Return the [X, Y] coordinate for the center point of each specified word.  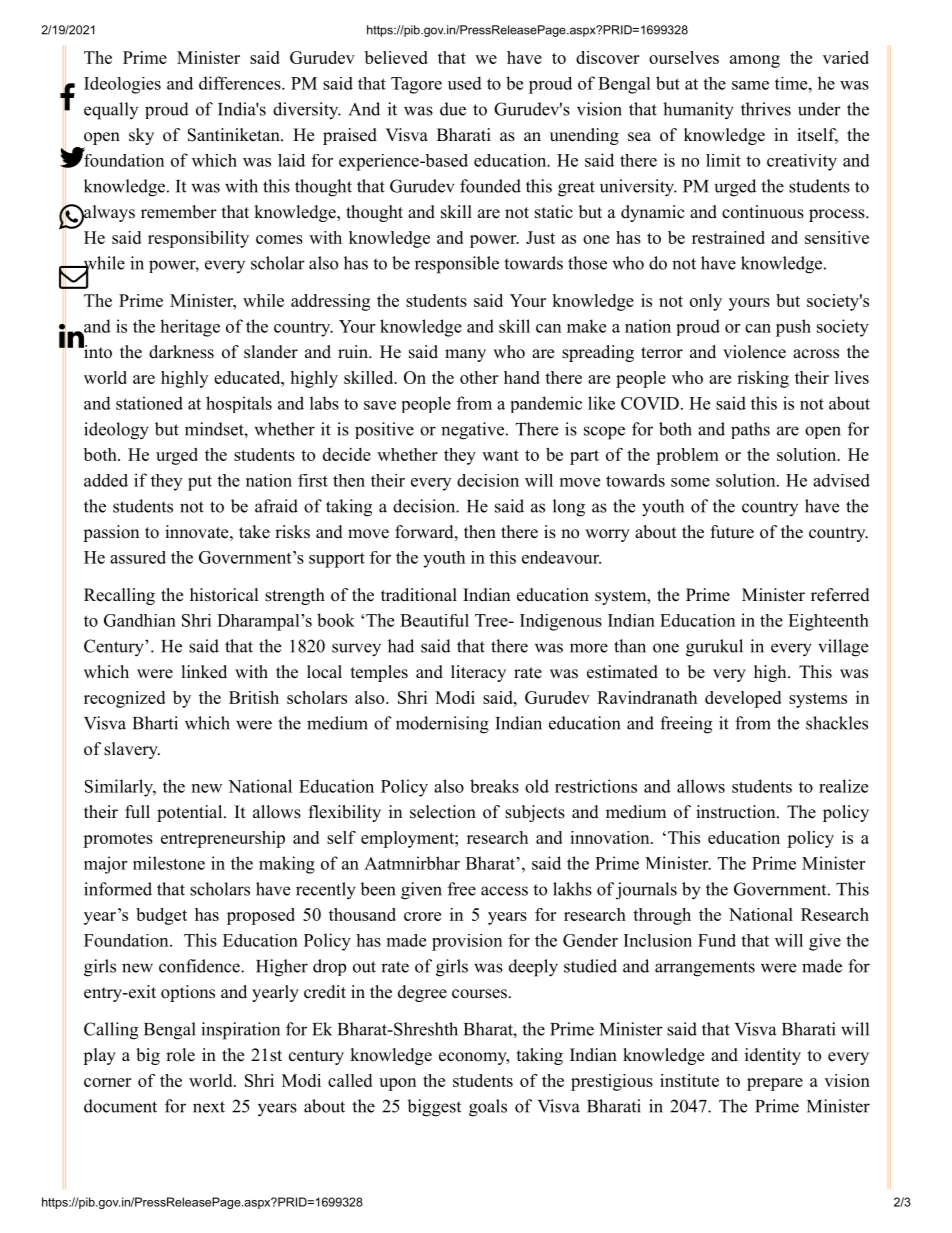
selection [443, 812]
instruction [737, 812]
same [750, 85]
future [732, 532]
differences [241, 83]
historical [224, 595]
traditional [419, 595]
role [180, 1055]
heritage [190, 328]
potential [191, 813]
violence [754, 352]
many [465, 355]
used [465, 83]
